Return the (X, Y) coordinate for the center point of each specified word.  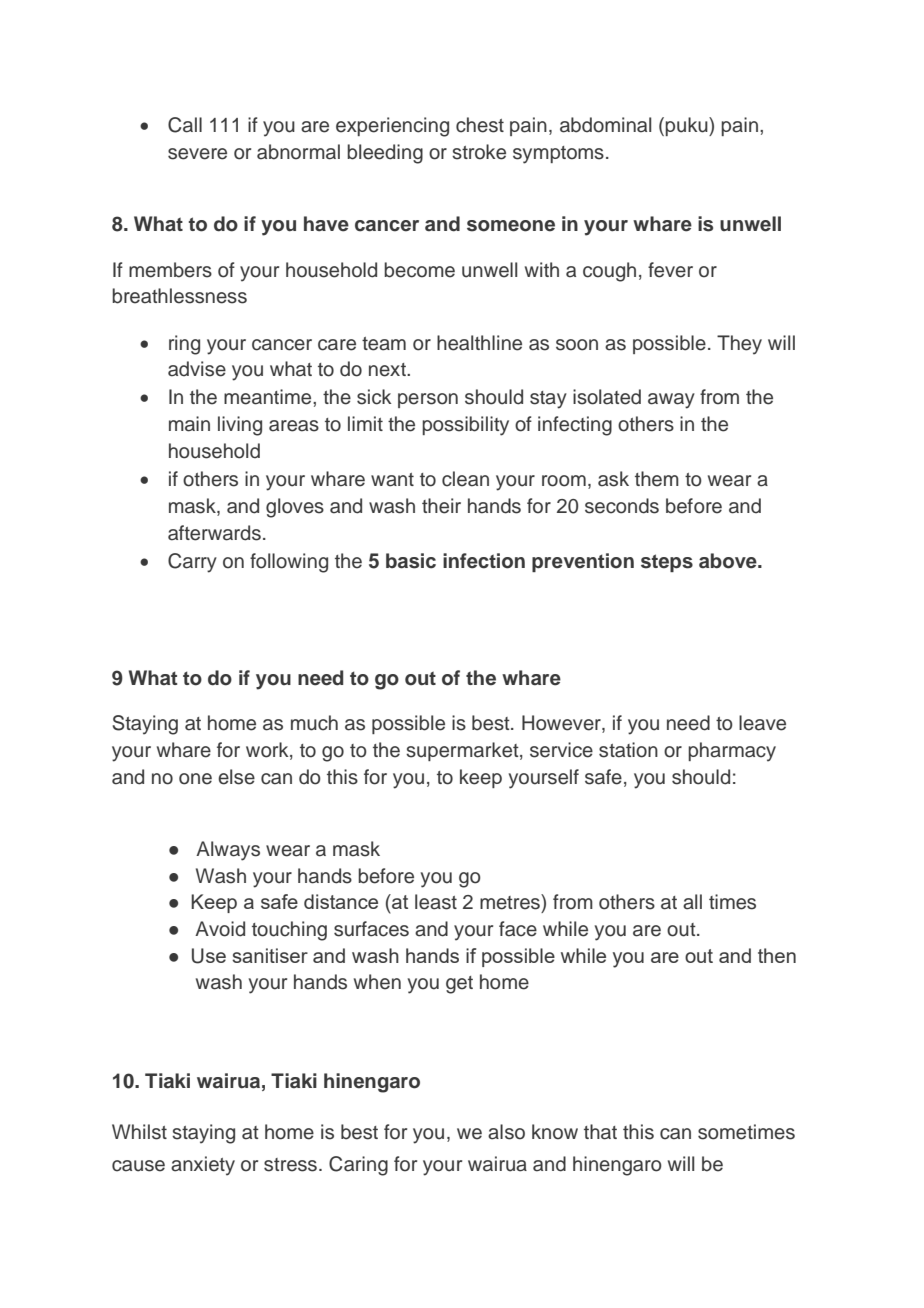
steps (667, 563)
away (671, 401)
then (777, 955)
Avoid (220, 929)
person (428, 400)
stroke (479, 152)
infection (484, 561)
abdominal (605, 125)
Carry (192, 563)
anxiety (203, 1166)
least (436, 902)
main (189, 424)
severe (197, 154)
